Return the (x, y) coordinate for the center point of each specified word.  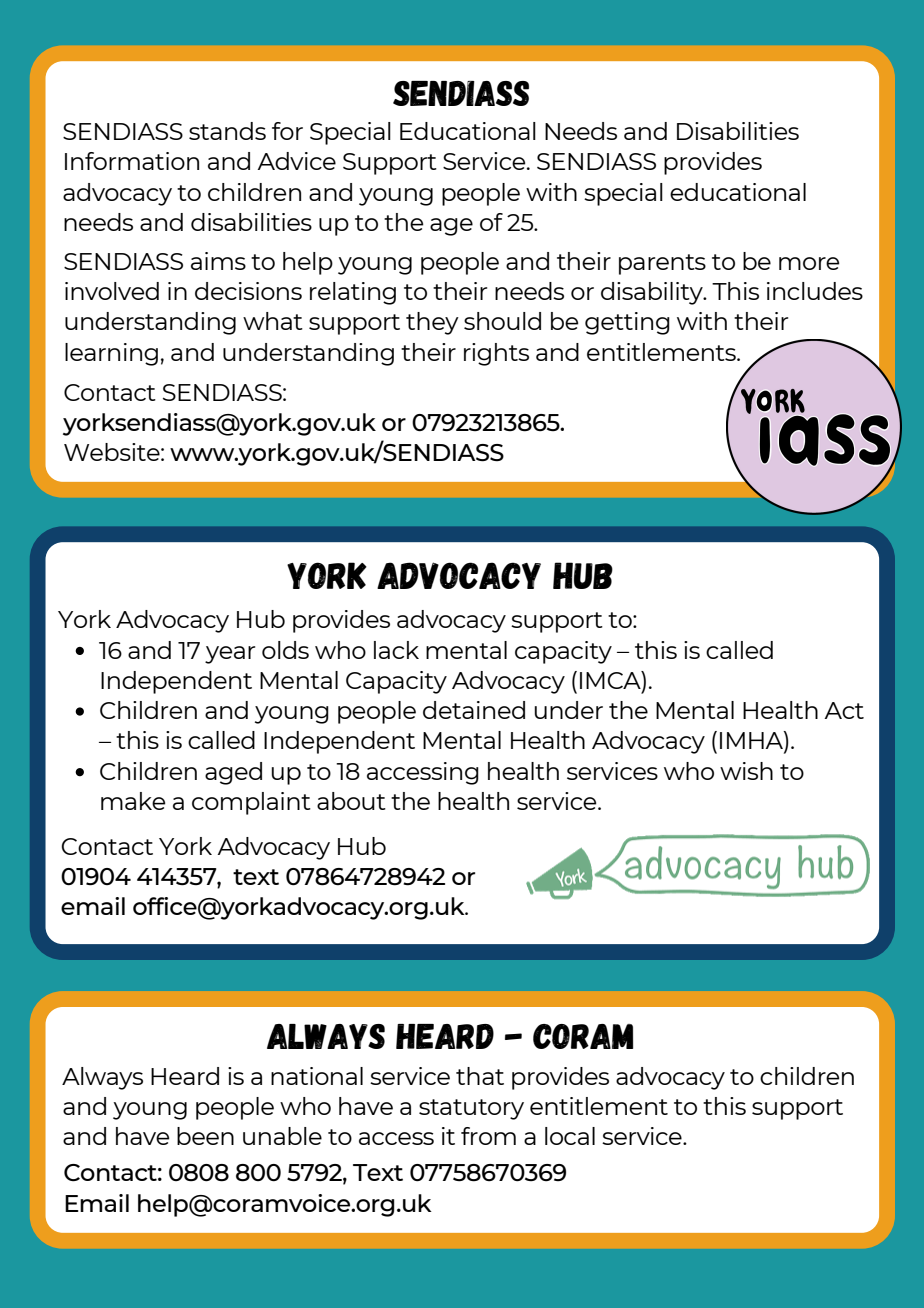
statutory (471, 1109)
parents (662, 264)
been (205, 1136)
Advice (296, 161)
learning (111, 354)
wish (746, 771)
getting (627, 323)
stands (227, 131)
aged (233, 773)
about (351, 801)
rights (496, 354)
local (570, 1136)
